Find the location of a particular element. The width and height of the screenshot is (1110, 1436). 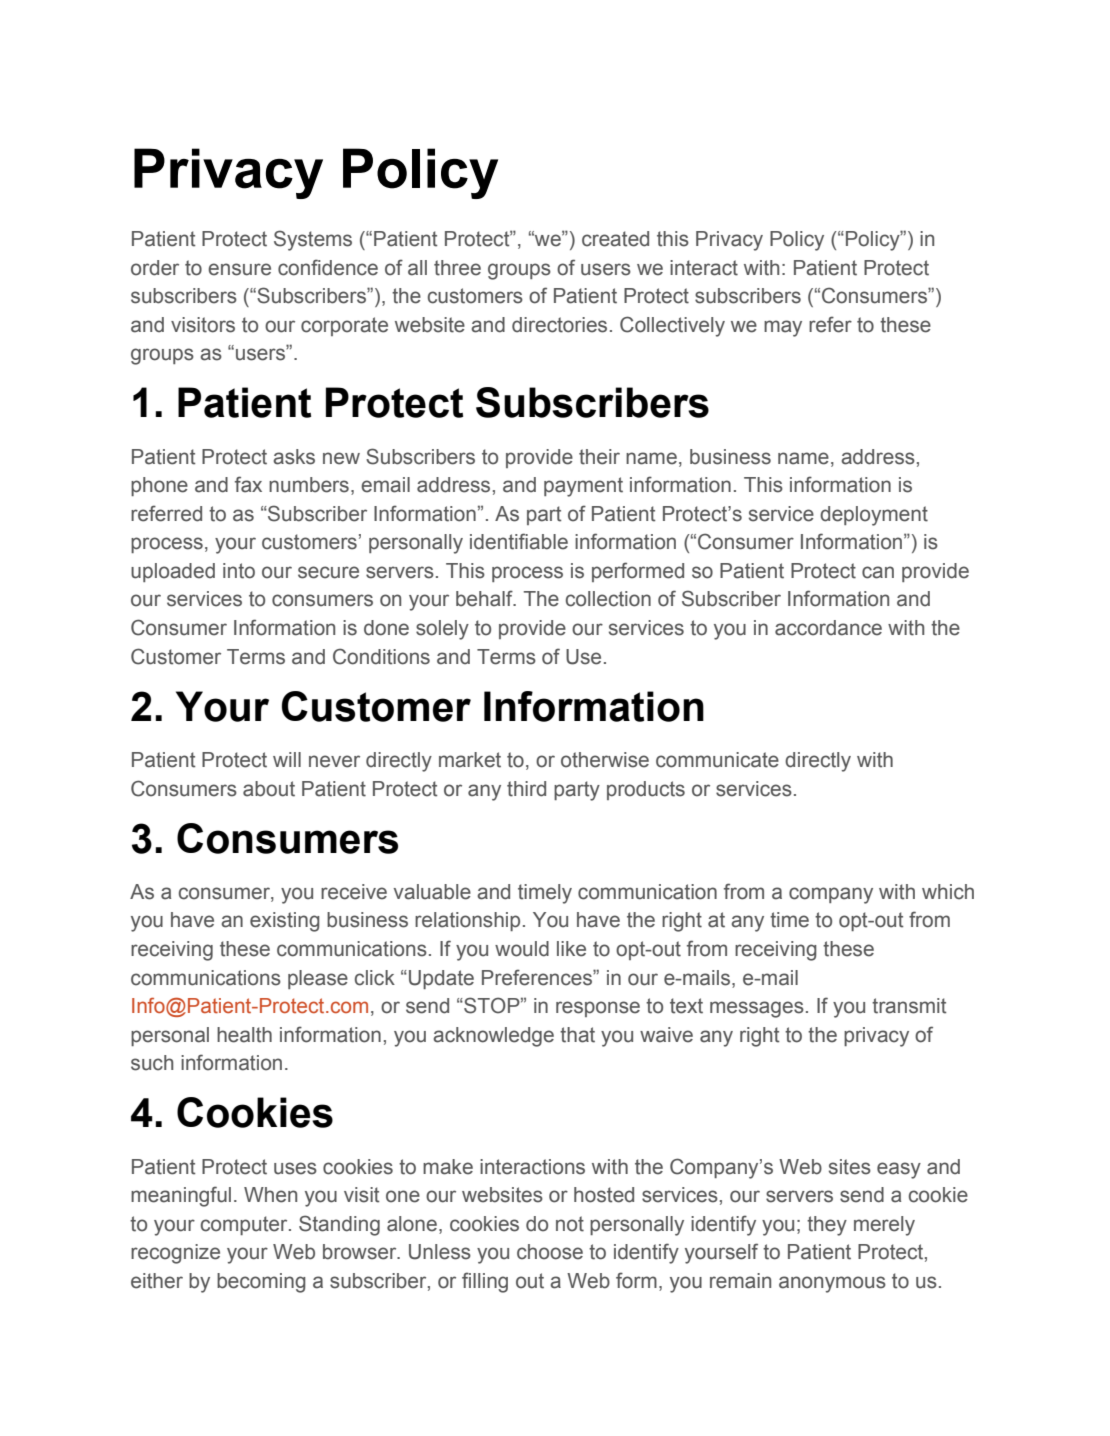

may is located at coordinates (783, 328).
